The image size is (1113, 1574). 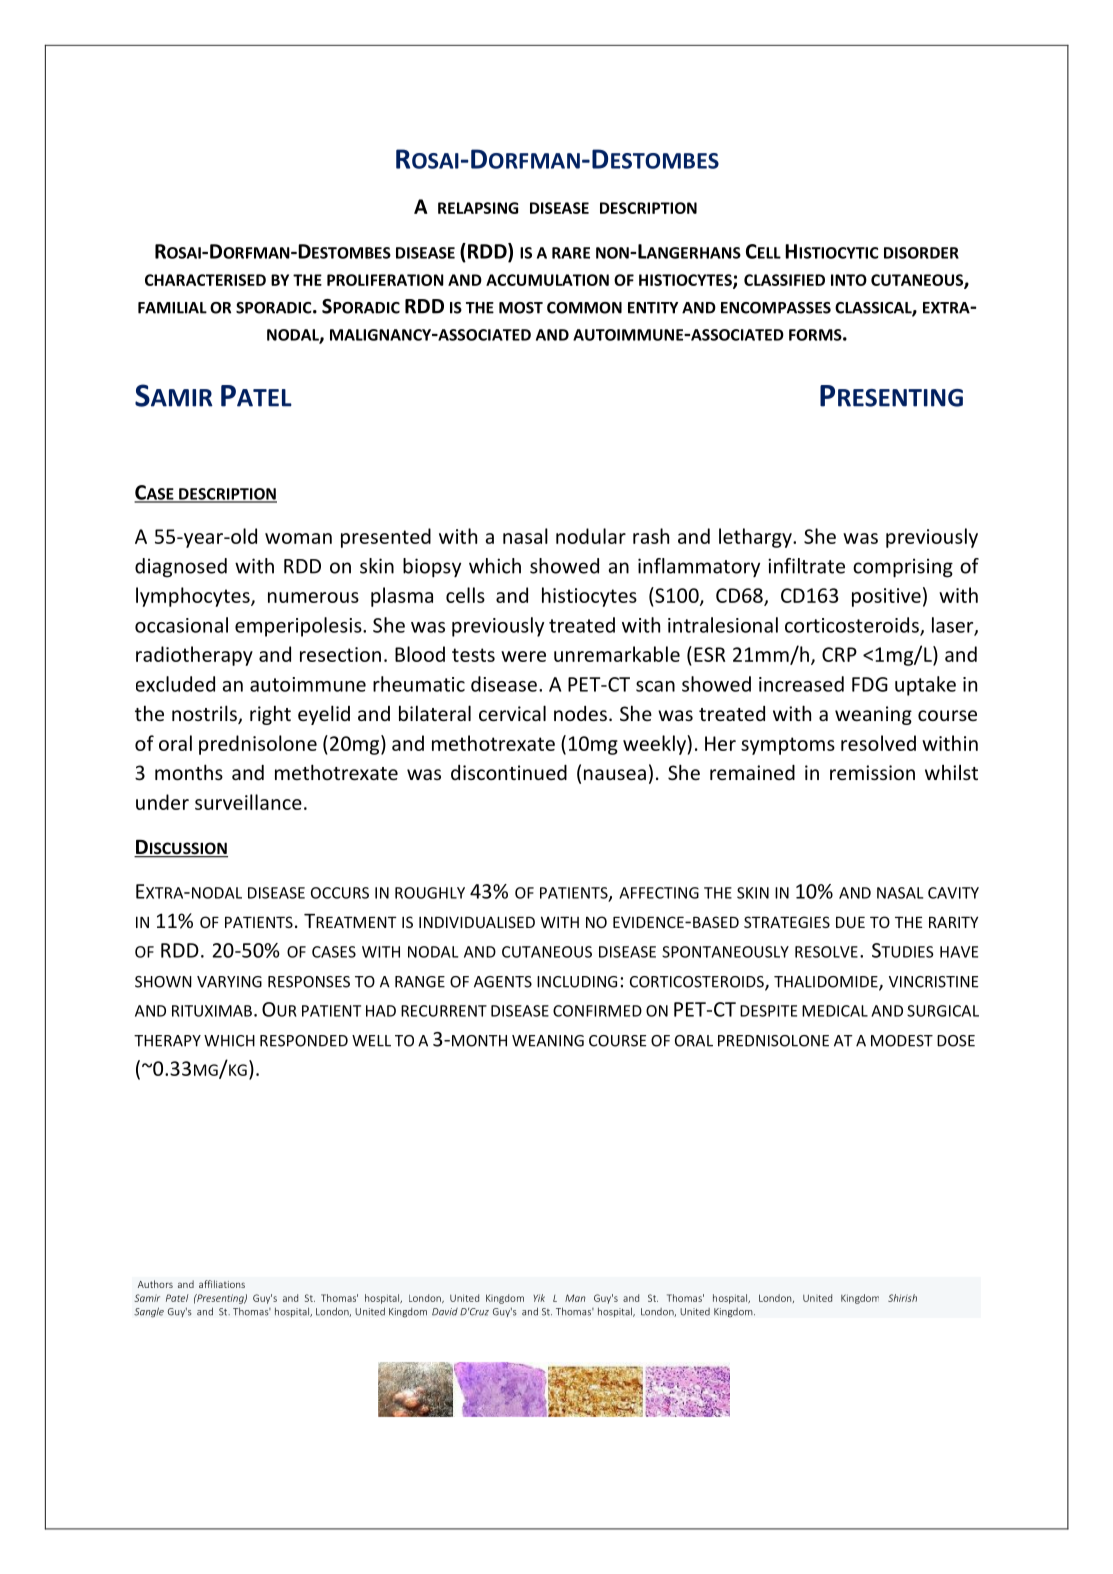 What do you see at coordinates (229, 982) in the screenshot?
I see `VARYING` at bounding box center [229, 982].
